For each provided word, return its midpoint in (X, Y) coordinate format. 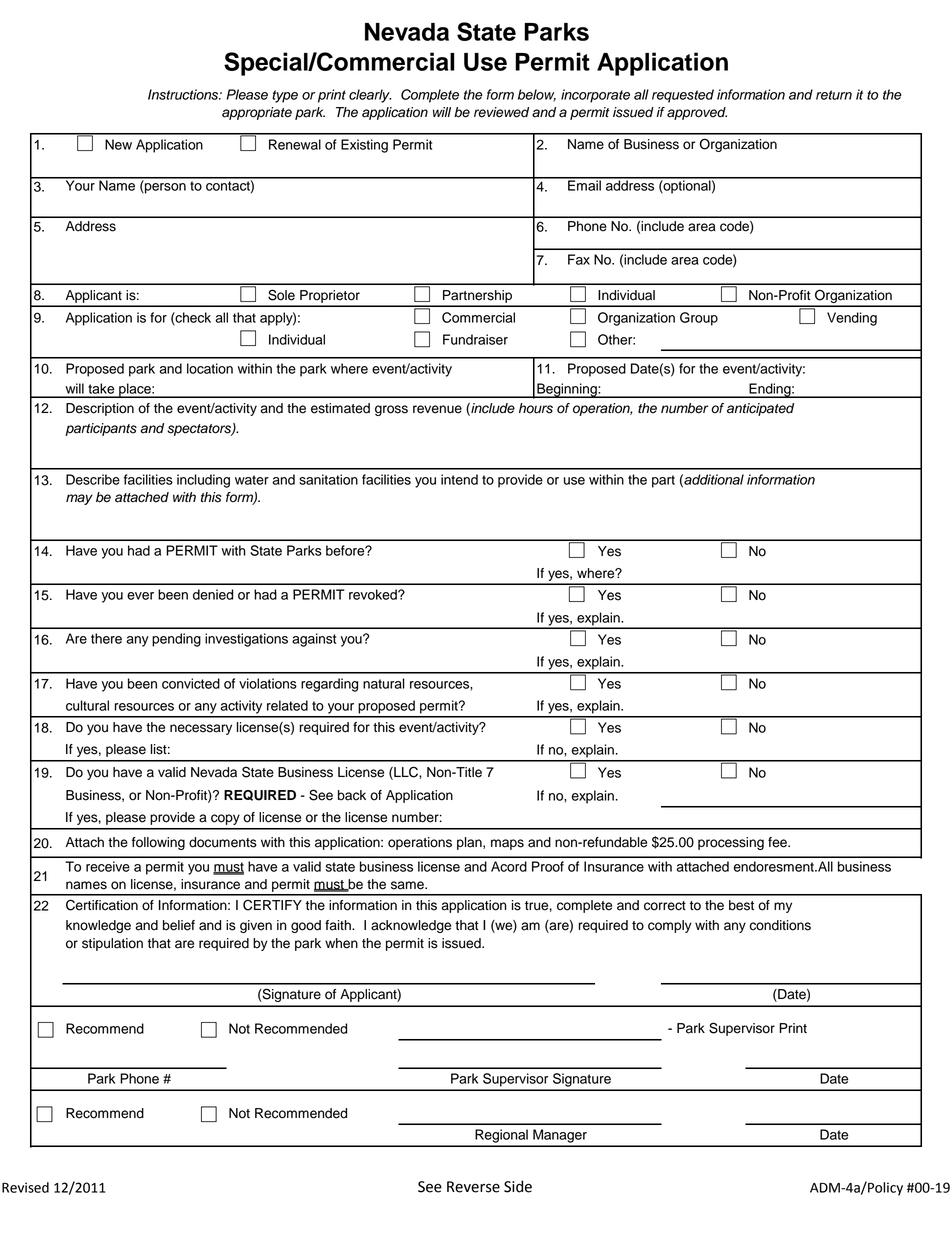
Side (518, 1186)
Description (100, 409)
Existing (364, 146)
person (164, 188)
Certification (102, 905)
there (106, 638)
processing (731, 843)
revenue (437, 409)
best (741, 905)
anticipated (760, 409)
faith (339, 925)
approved (697, 113)
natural (384, 683)
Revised (25, 1187)
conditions (780, 925)
